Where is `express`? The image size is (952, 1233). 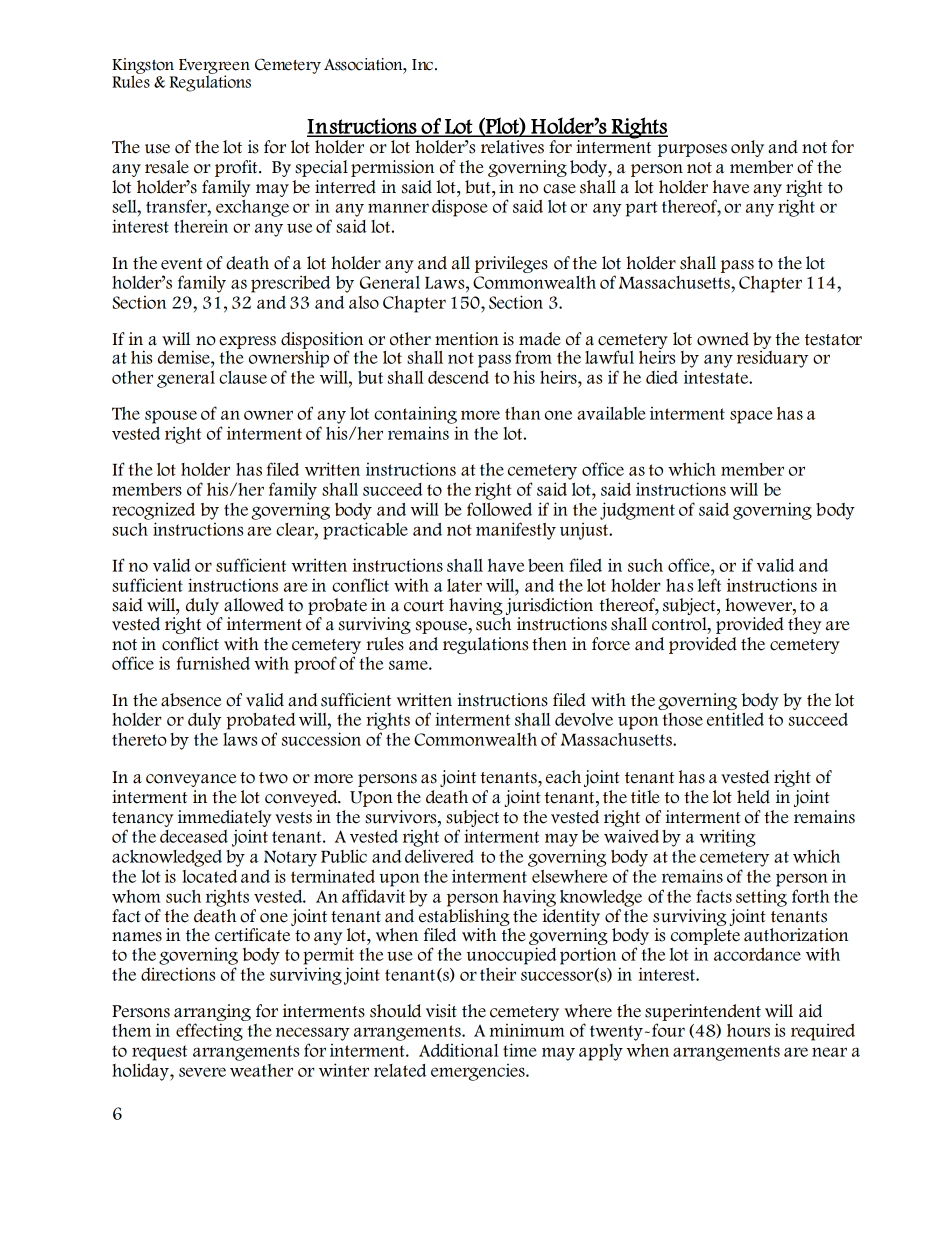
express is located at coordinates (247, 342).
